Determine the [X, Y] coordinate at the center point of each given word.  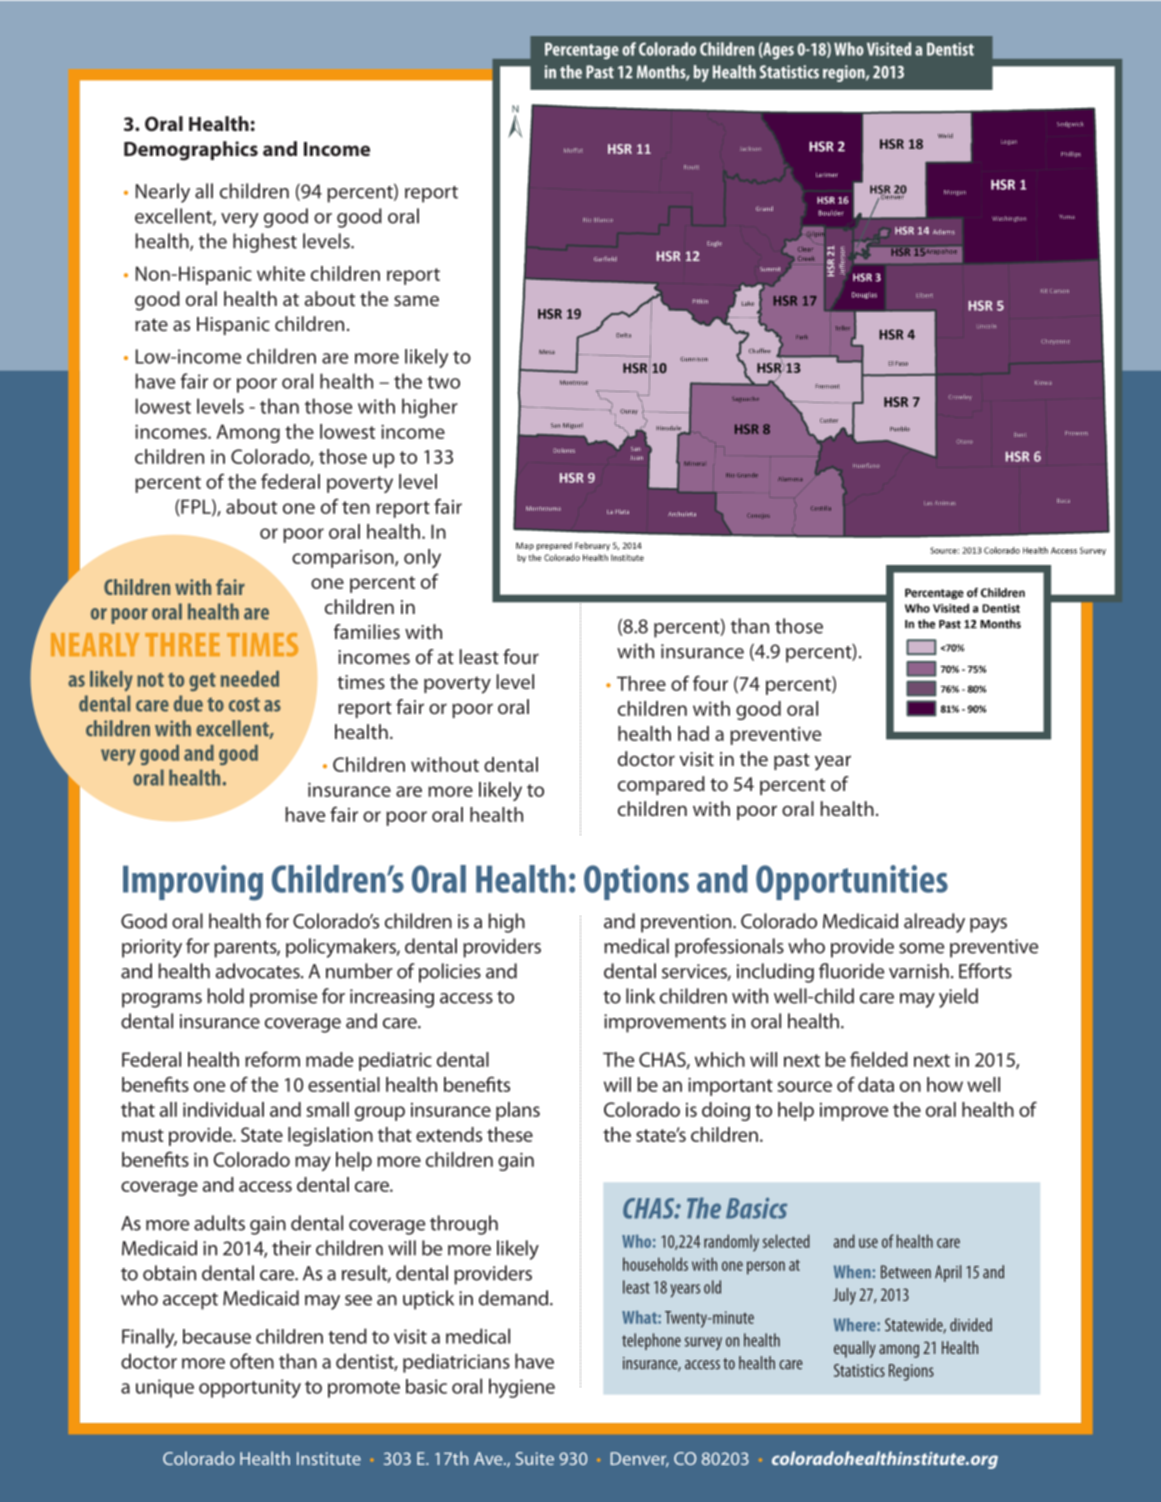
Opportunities [852, 882]
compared [661, 785]
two [443, 382]
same [416, 300]
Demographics [191, 151]
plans [518, 1111]
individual [223, 1109]
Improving [193, 883]
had [693, 733]
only [422, 558]
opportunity [250, 1388]
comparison [344, 559]
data [876, 1084]
